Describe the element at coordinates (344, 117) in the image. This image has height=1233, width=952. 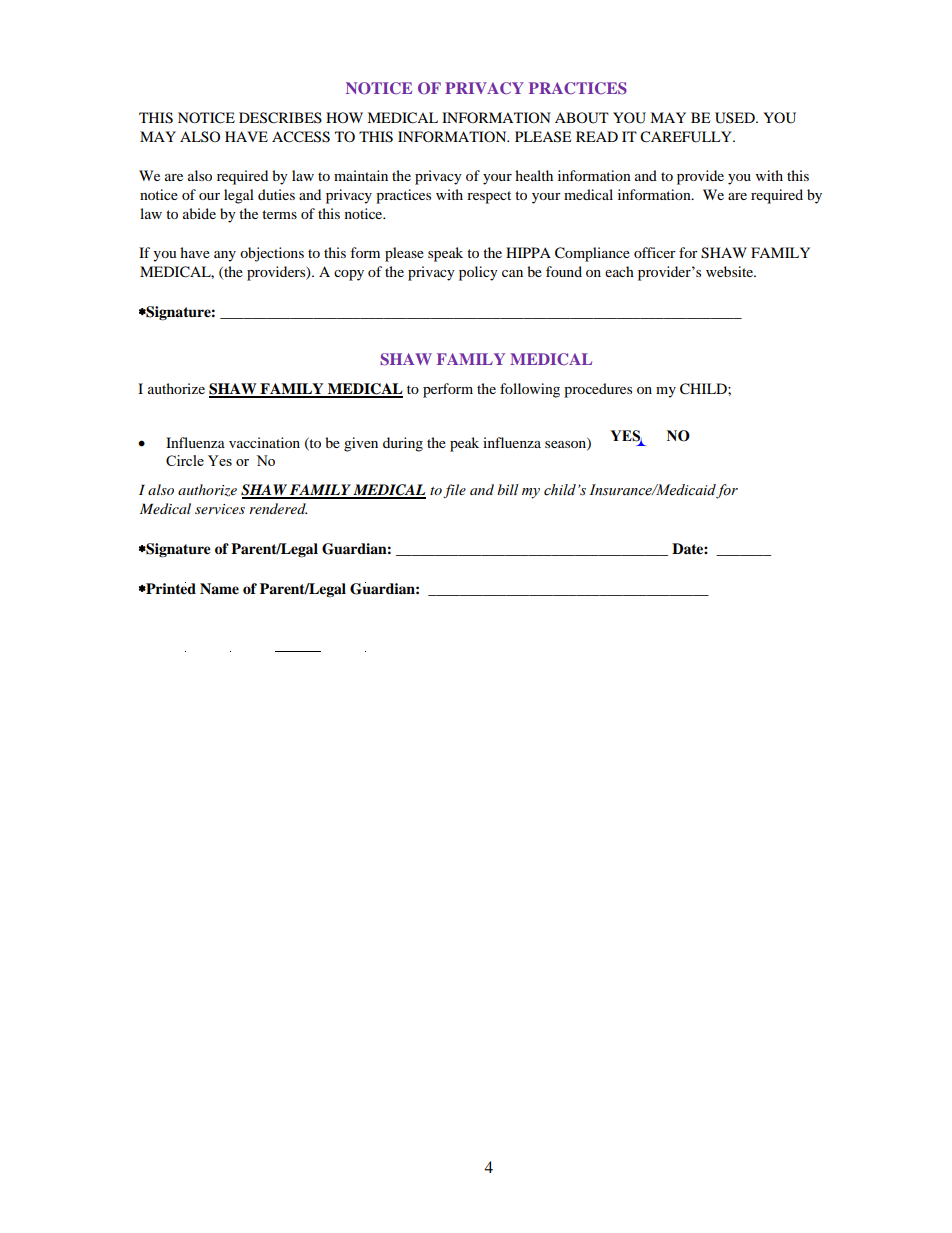
I see `HOW` at that location.
